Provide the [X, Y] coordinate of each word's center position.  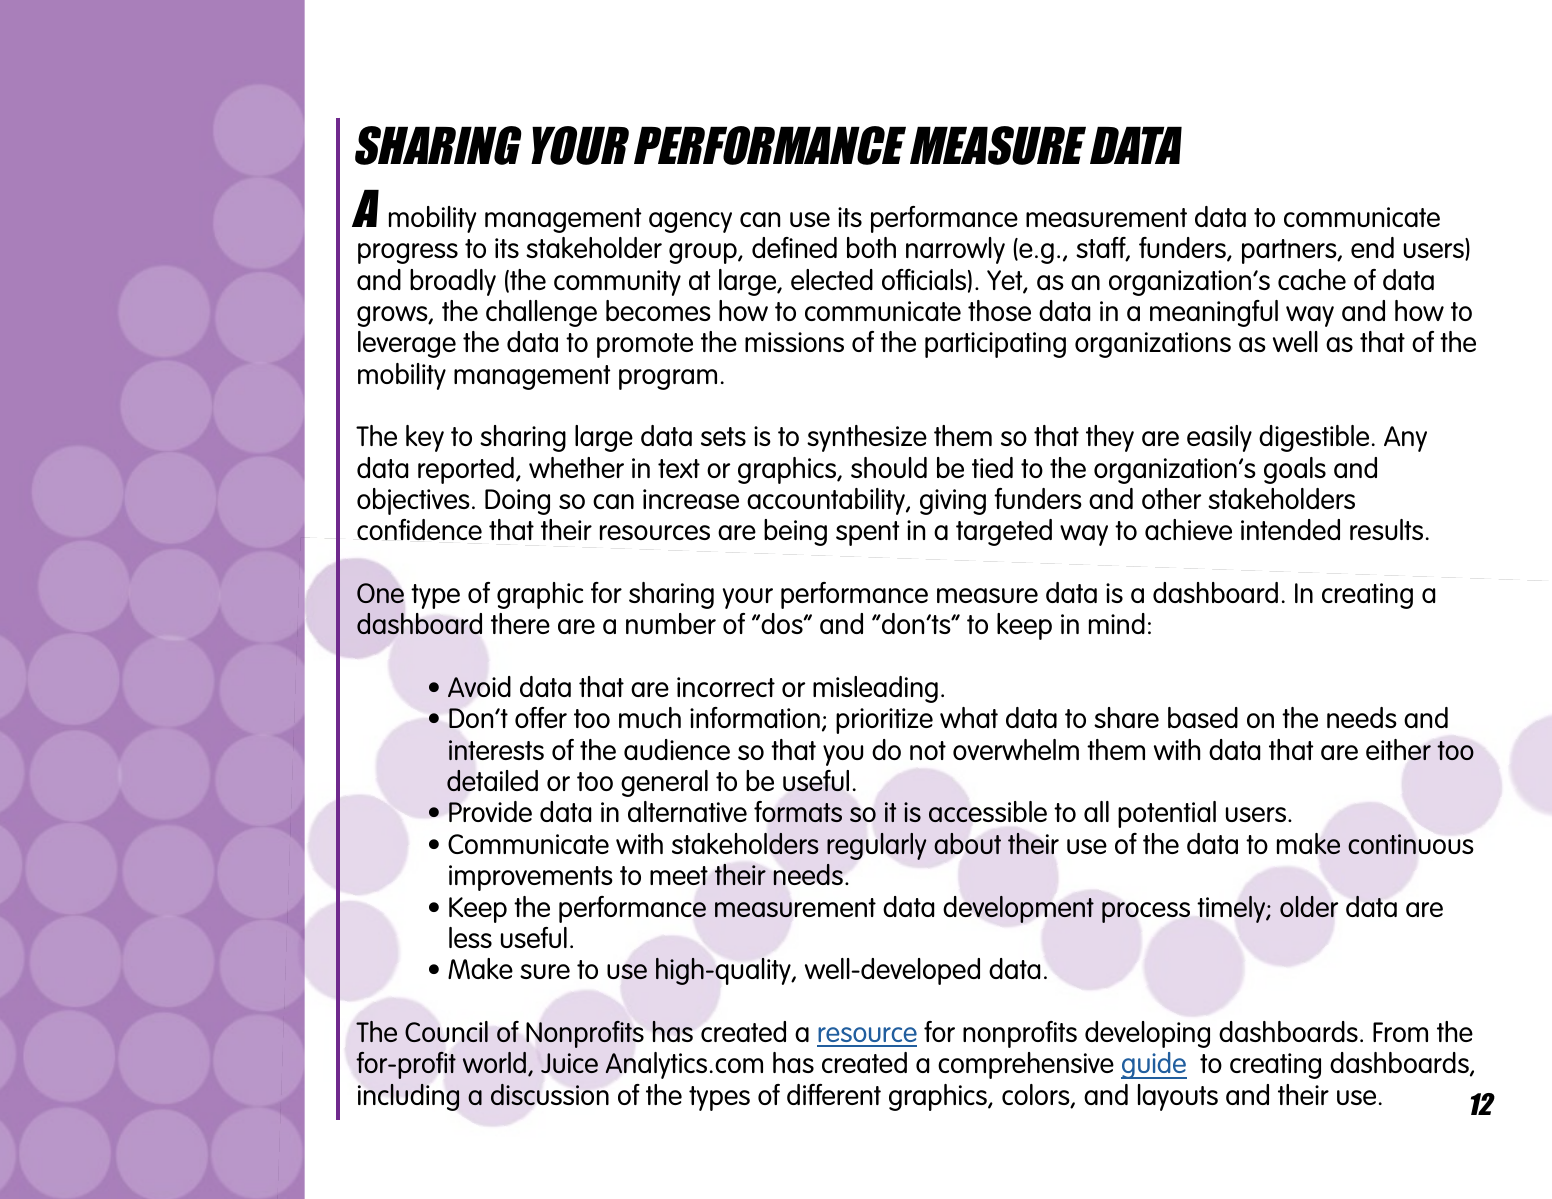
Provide [490, 811]
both [871, 247]
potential [1167, 814]
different [834, 1094]
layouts [1178, 1097]
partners [1290, 251]
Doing [517, 502]
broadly [453, 282]
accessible [988, 812]
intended [1290, 529]
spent [868, 533]
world [494, 1062]
